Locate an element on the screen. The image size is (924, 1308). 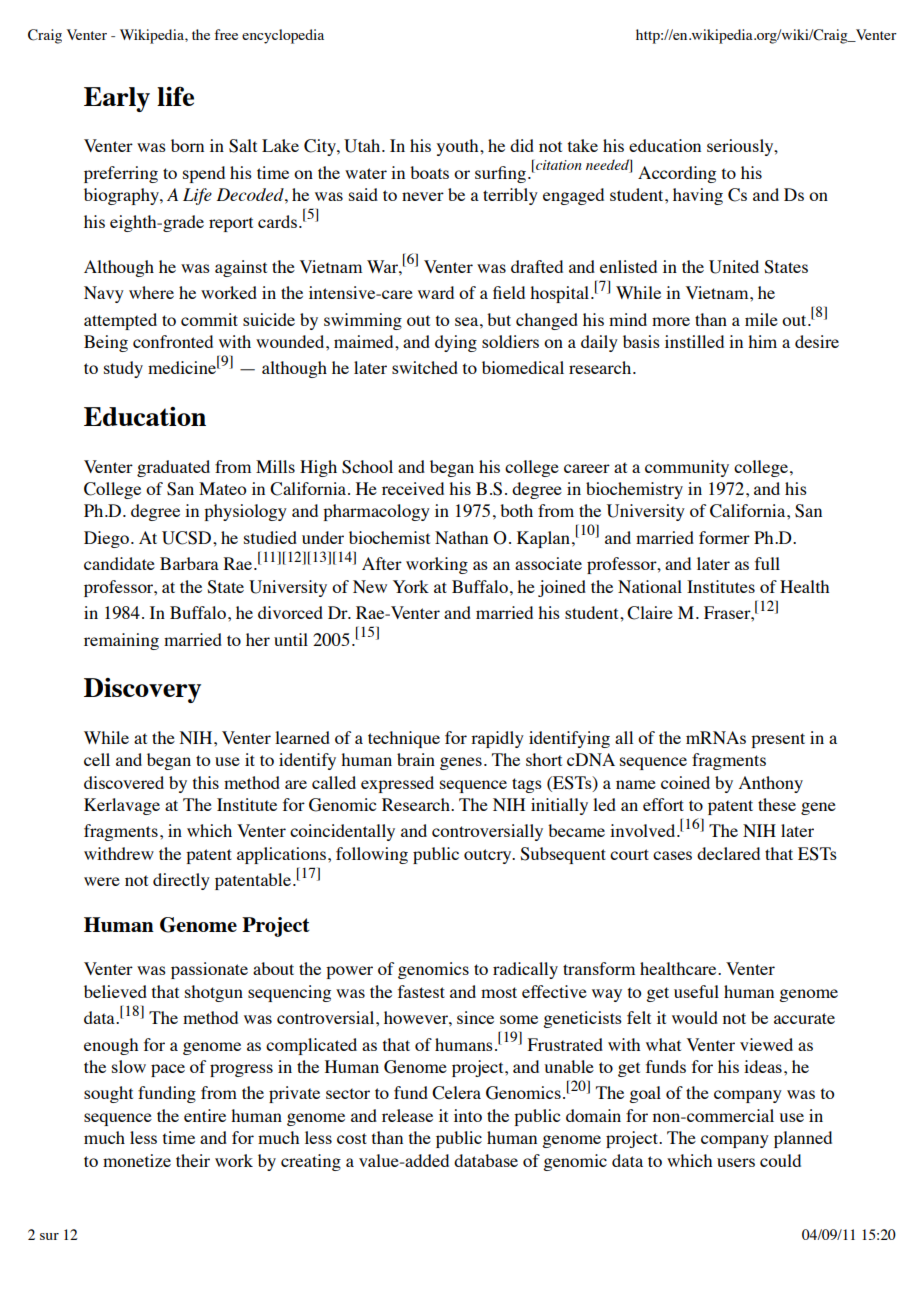
entire is located at coordinates (205, 1115).
